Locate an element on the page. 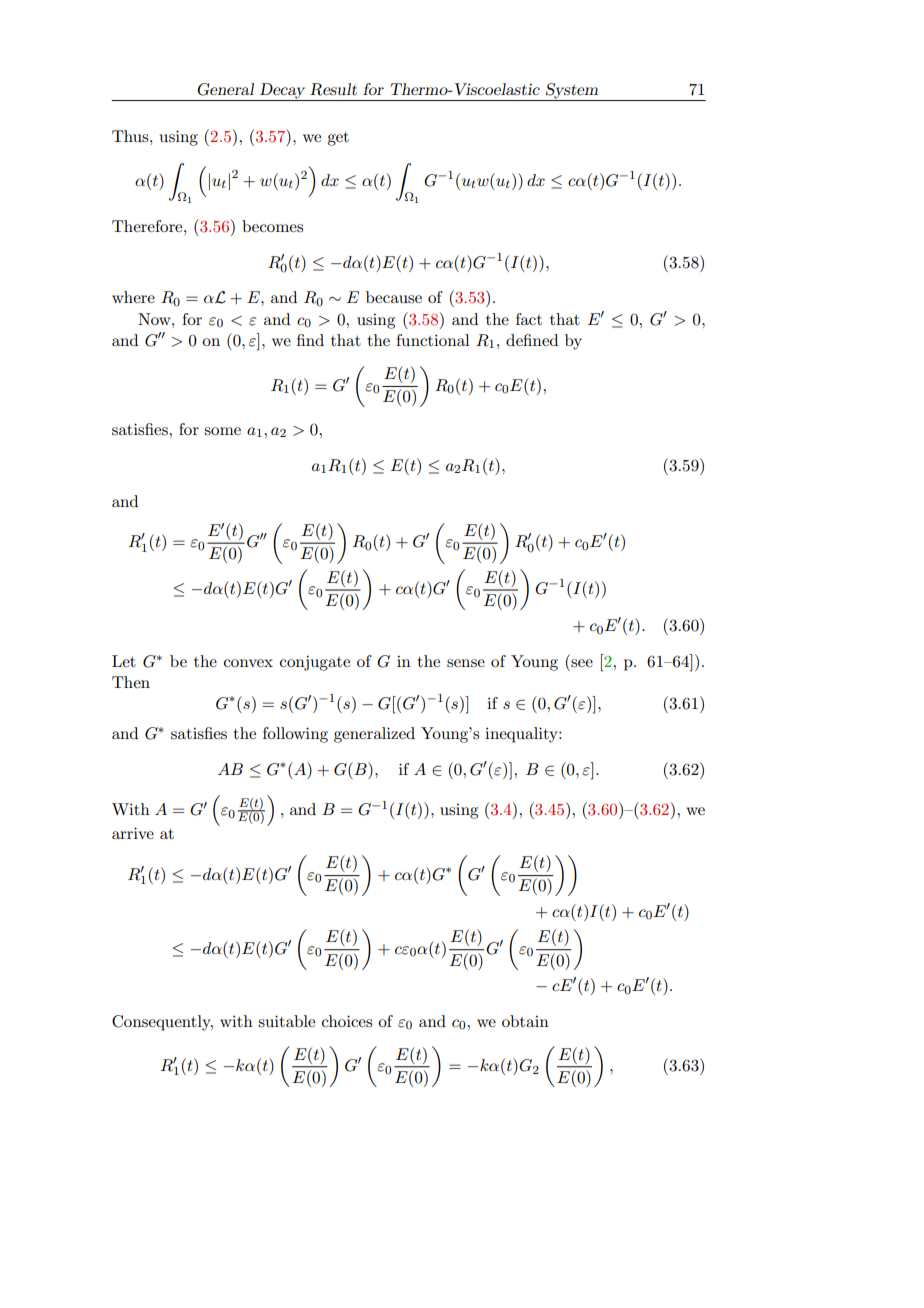 The image size is (924, 1308). conjugate is located at coordinates (315, 663).
